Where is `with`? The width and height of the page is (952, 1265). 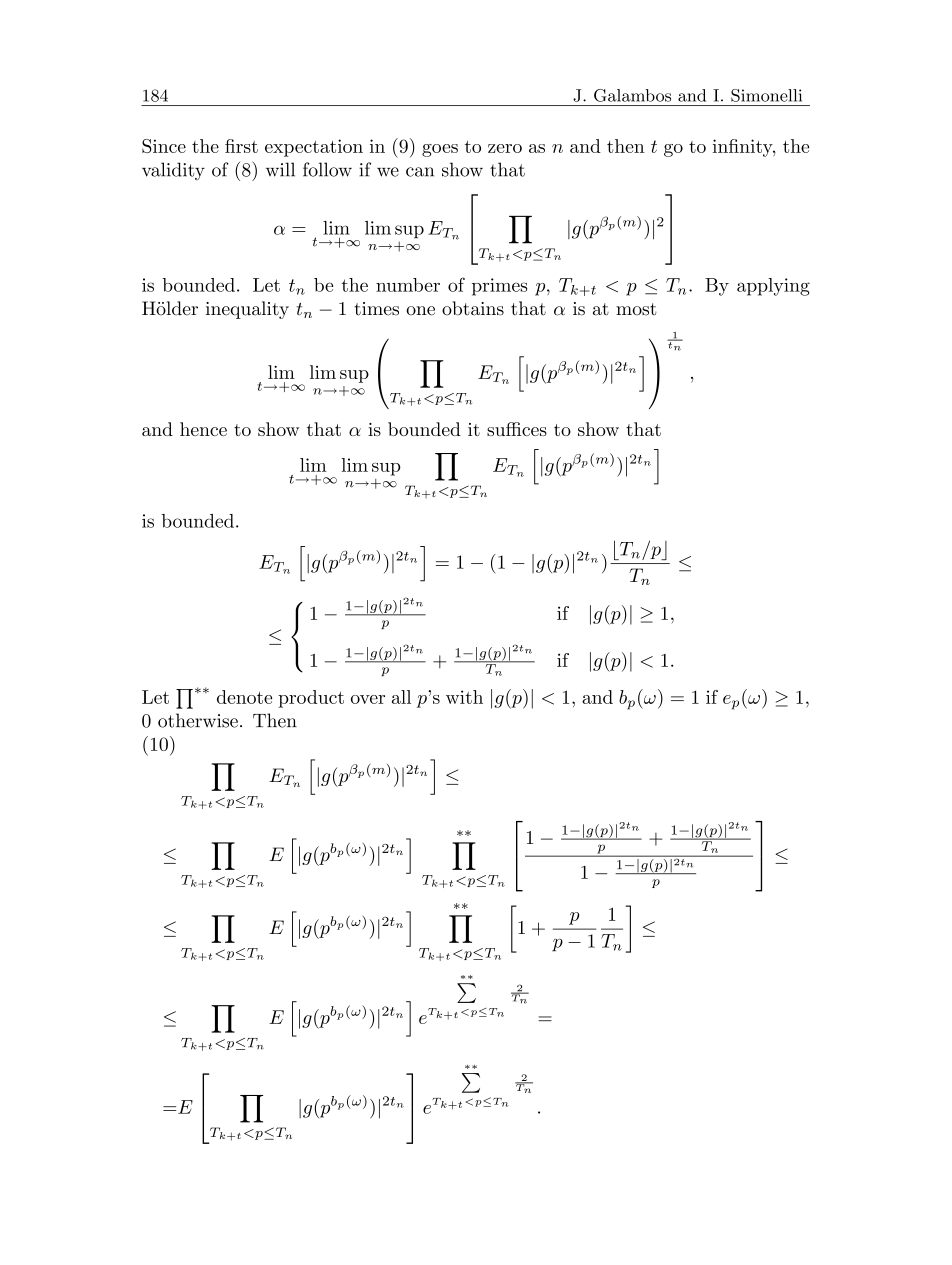 with is located at coordinates (464, 697).
